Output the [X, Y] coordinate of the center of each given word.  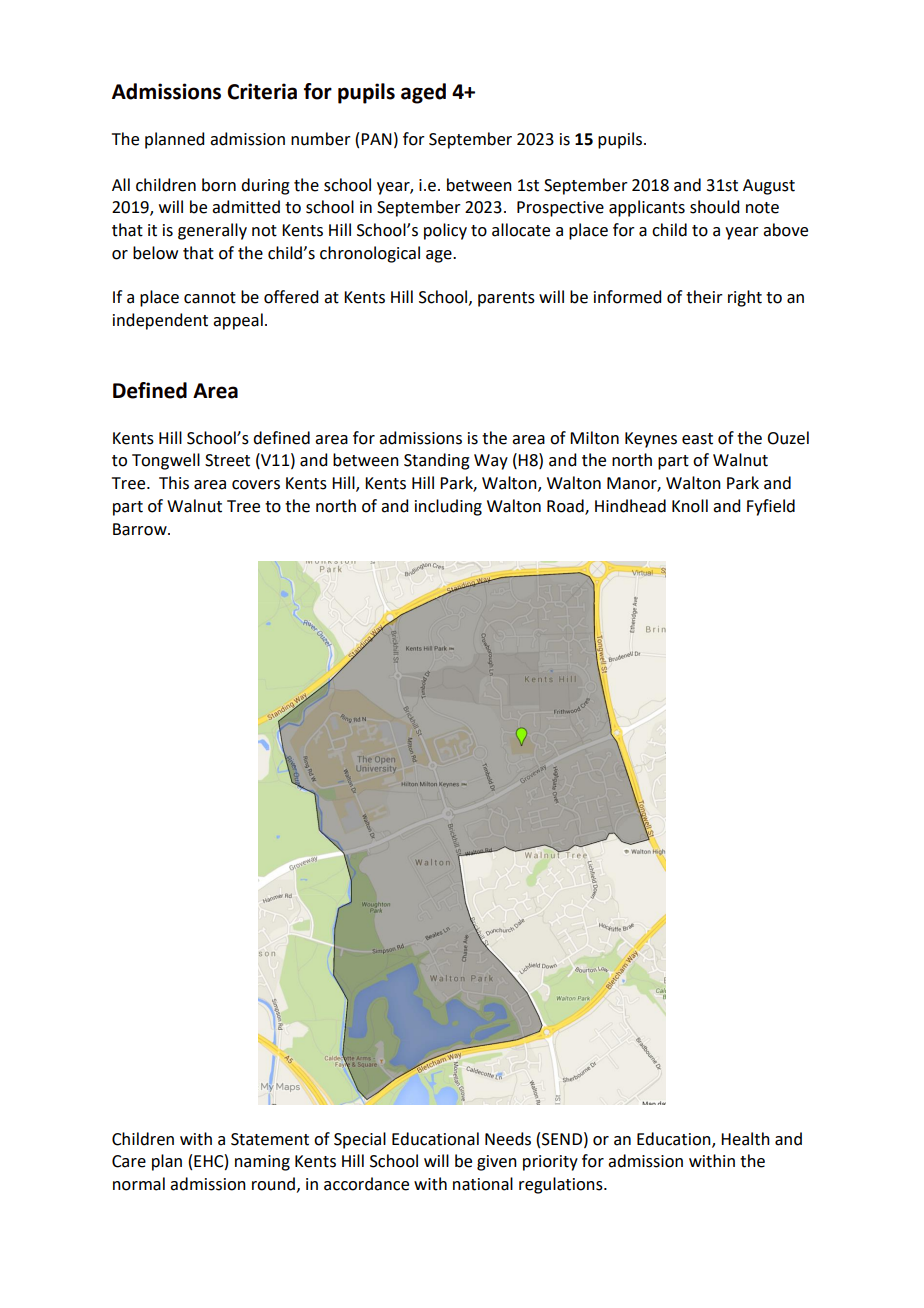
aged [423, 93]
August [769, 187]
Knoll [690, 506]
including [448, 507]
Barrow [141, 529]
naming [262, 1163]
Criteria [262, 91]
